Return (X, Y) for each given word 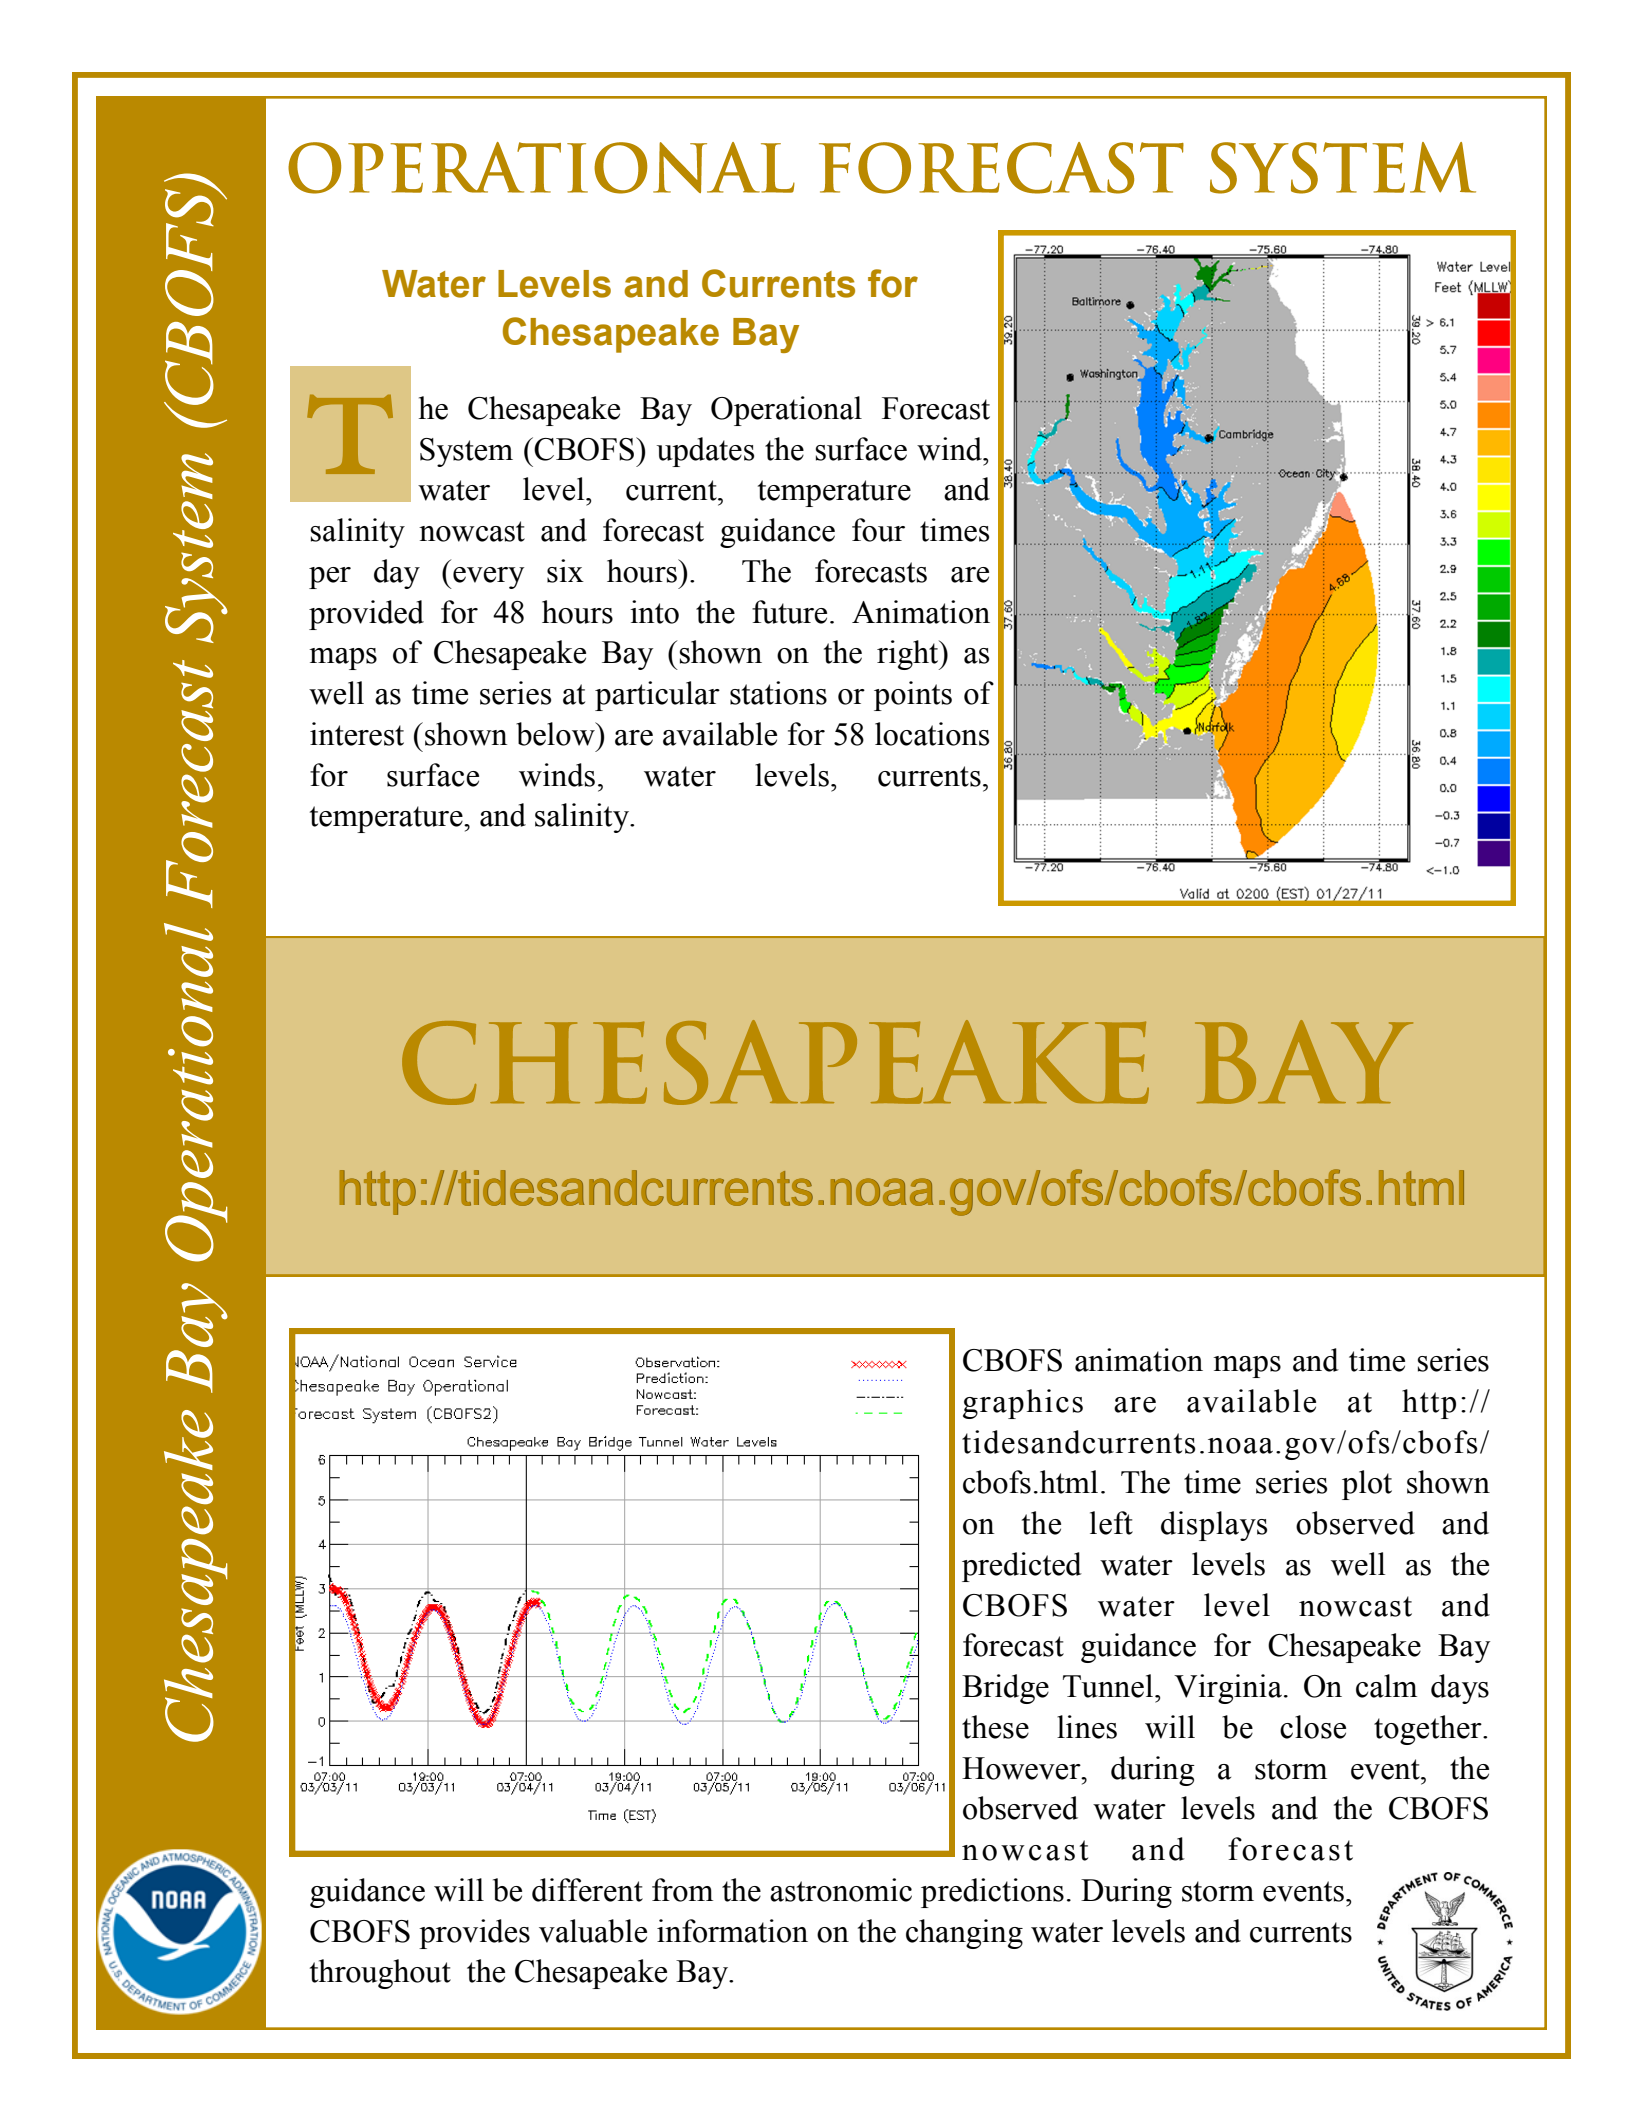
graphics (1023, 1404)
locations (932, 734)
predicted (1022, 1567)
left (1111, 1523)
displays (1214, 1526)
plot (1367, 1485)
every (487, 578)
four (878, 530)
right (909, 655)
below (556, 734)
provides (474, 1934)
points (913, 696)
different (587, 1890)
